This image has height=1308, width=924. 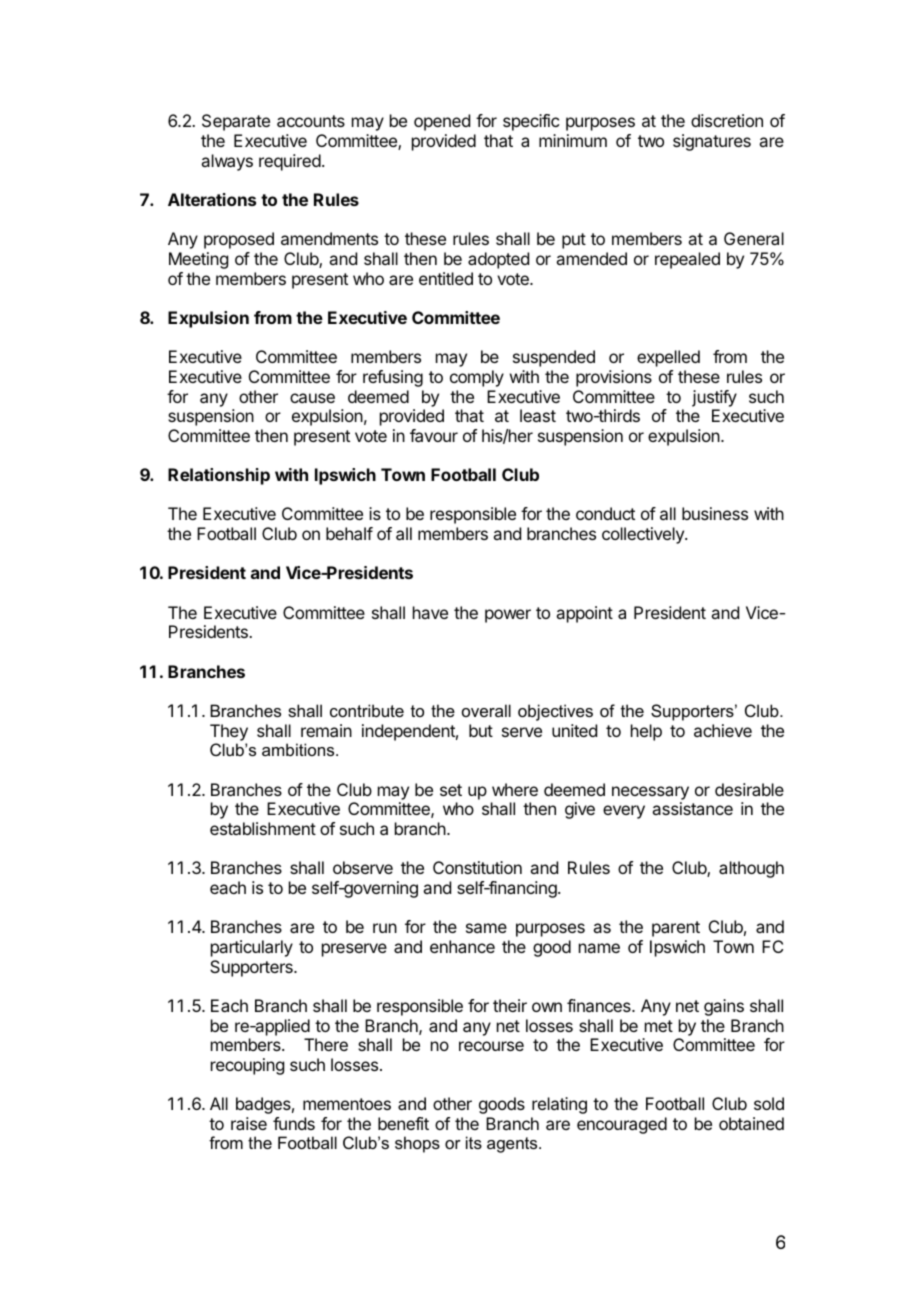 I want to click on signatures, so click(x=712, y=142).
